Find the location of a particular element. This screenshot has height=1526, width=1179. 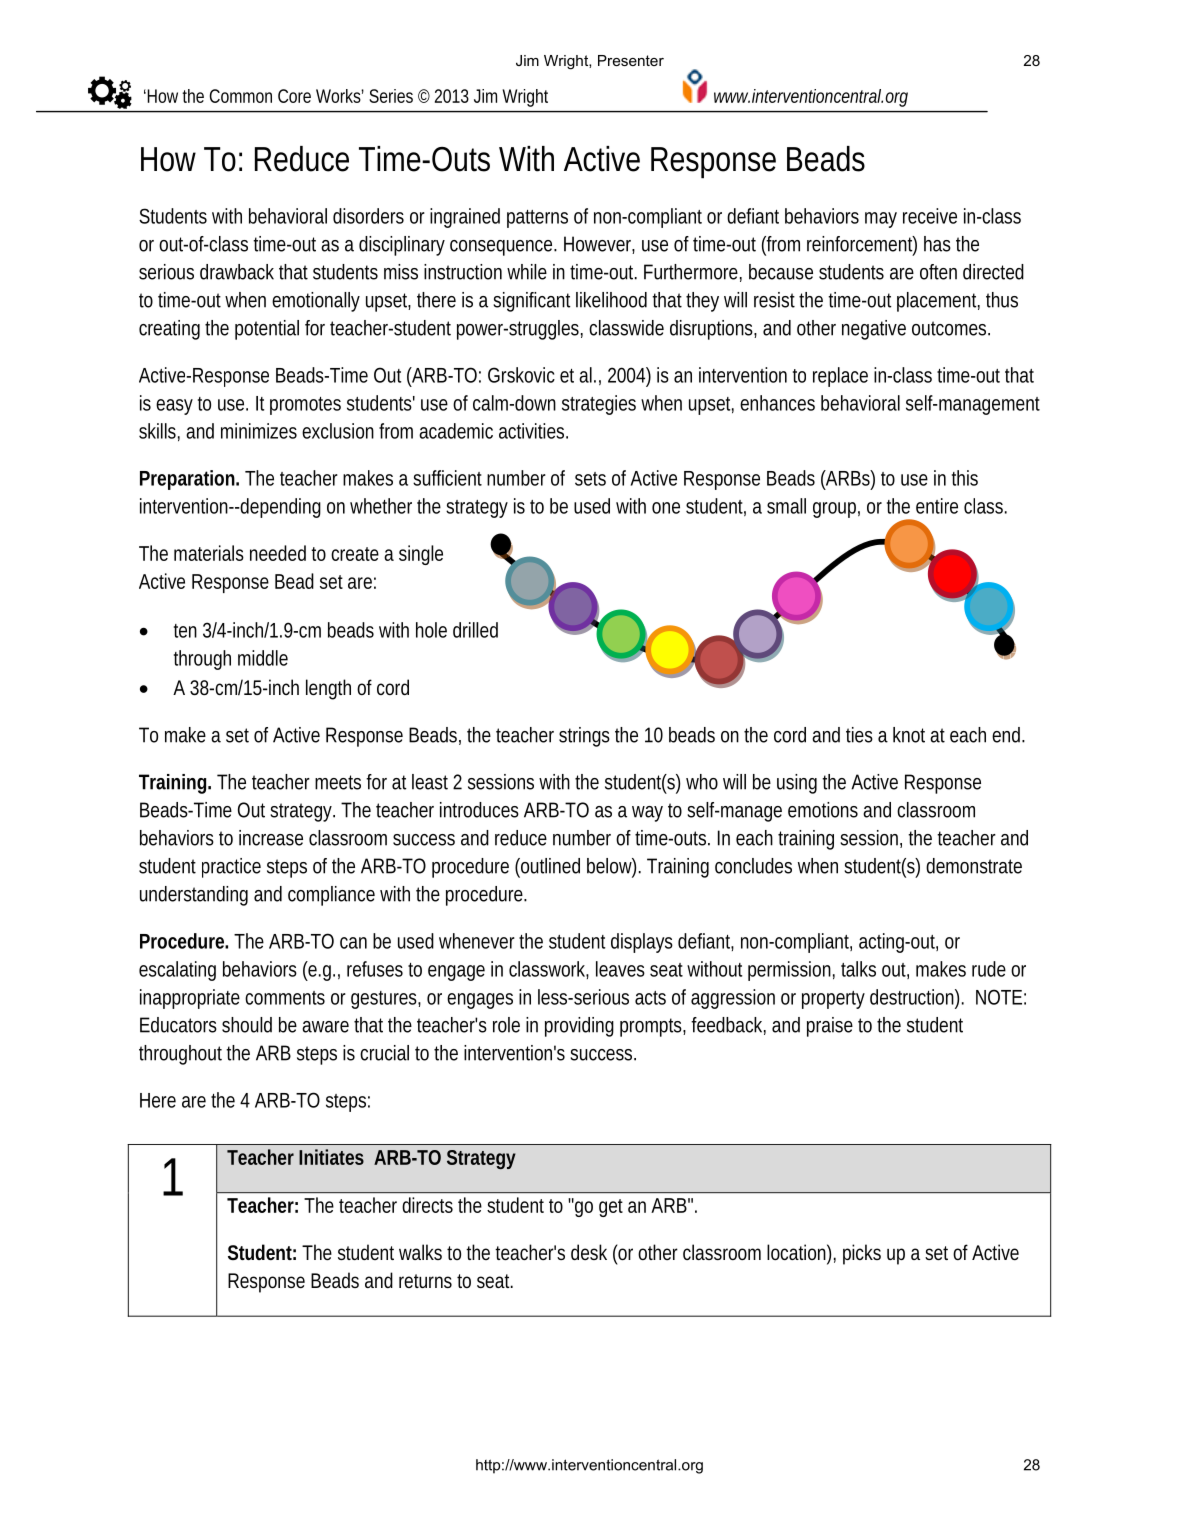

replace is located at coordinates (840, 377).
